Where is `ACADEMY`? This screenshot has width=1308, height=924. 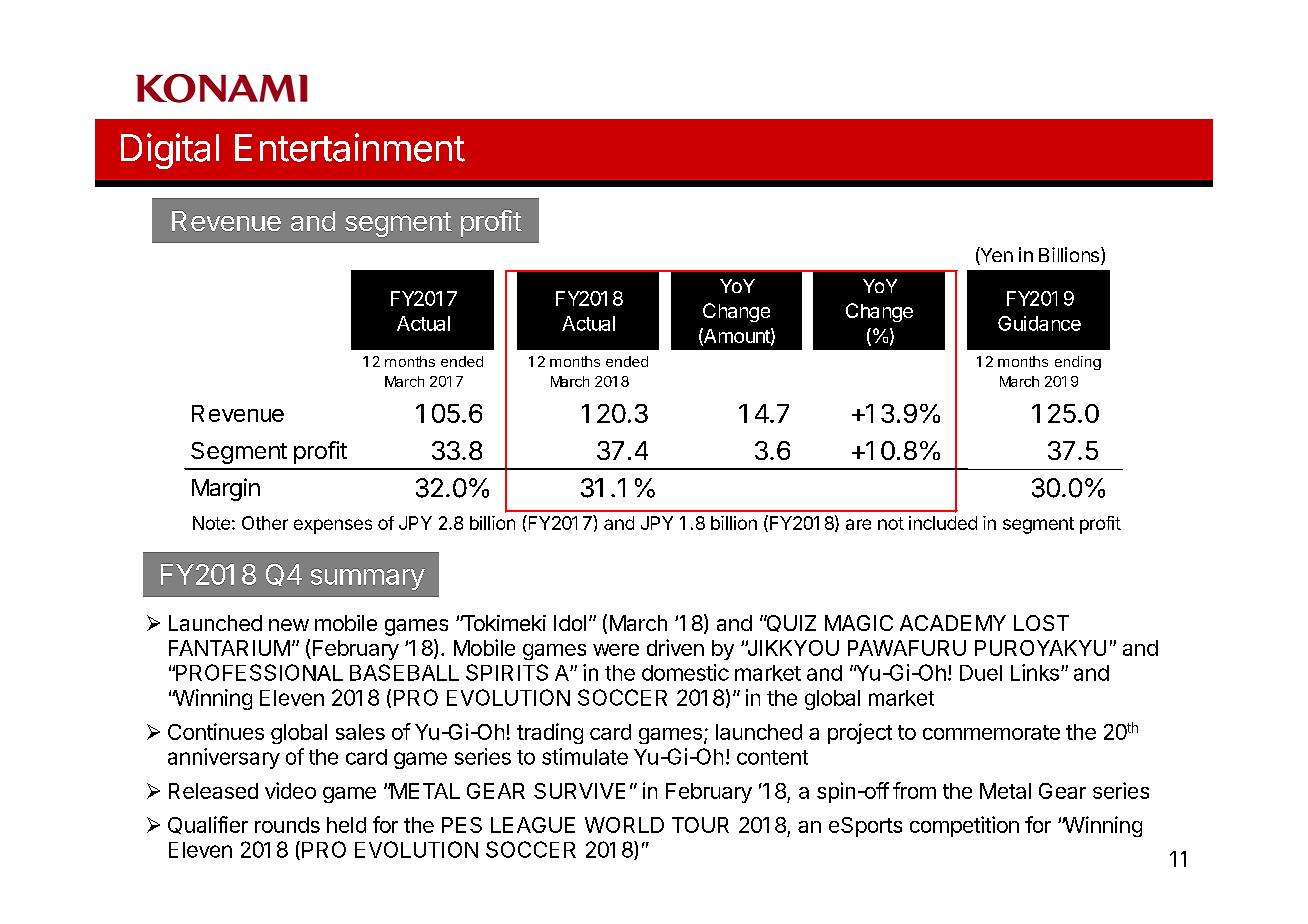 ACADEMY is located at coordinates (953, 623).
